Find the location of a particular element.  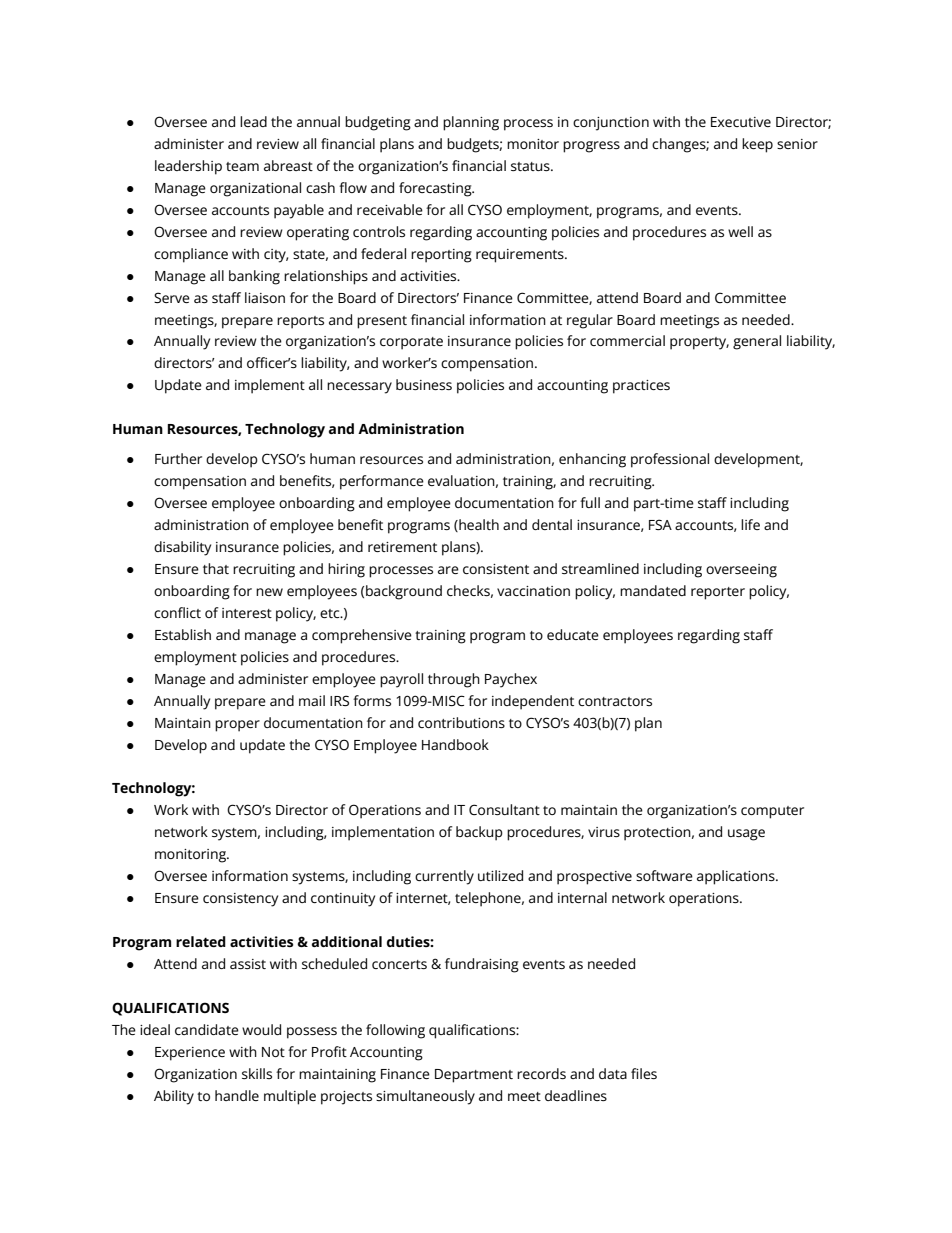

computer is located at coordinates (772, 812).
